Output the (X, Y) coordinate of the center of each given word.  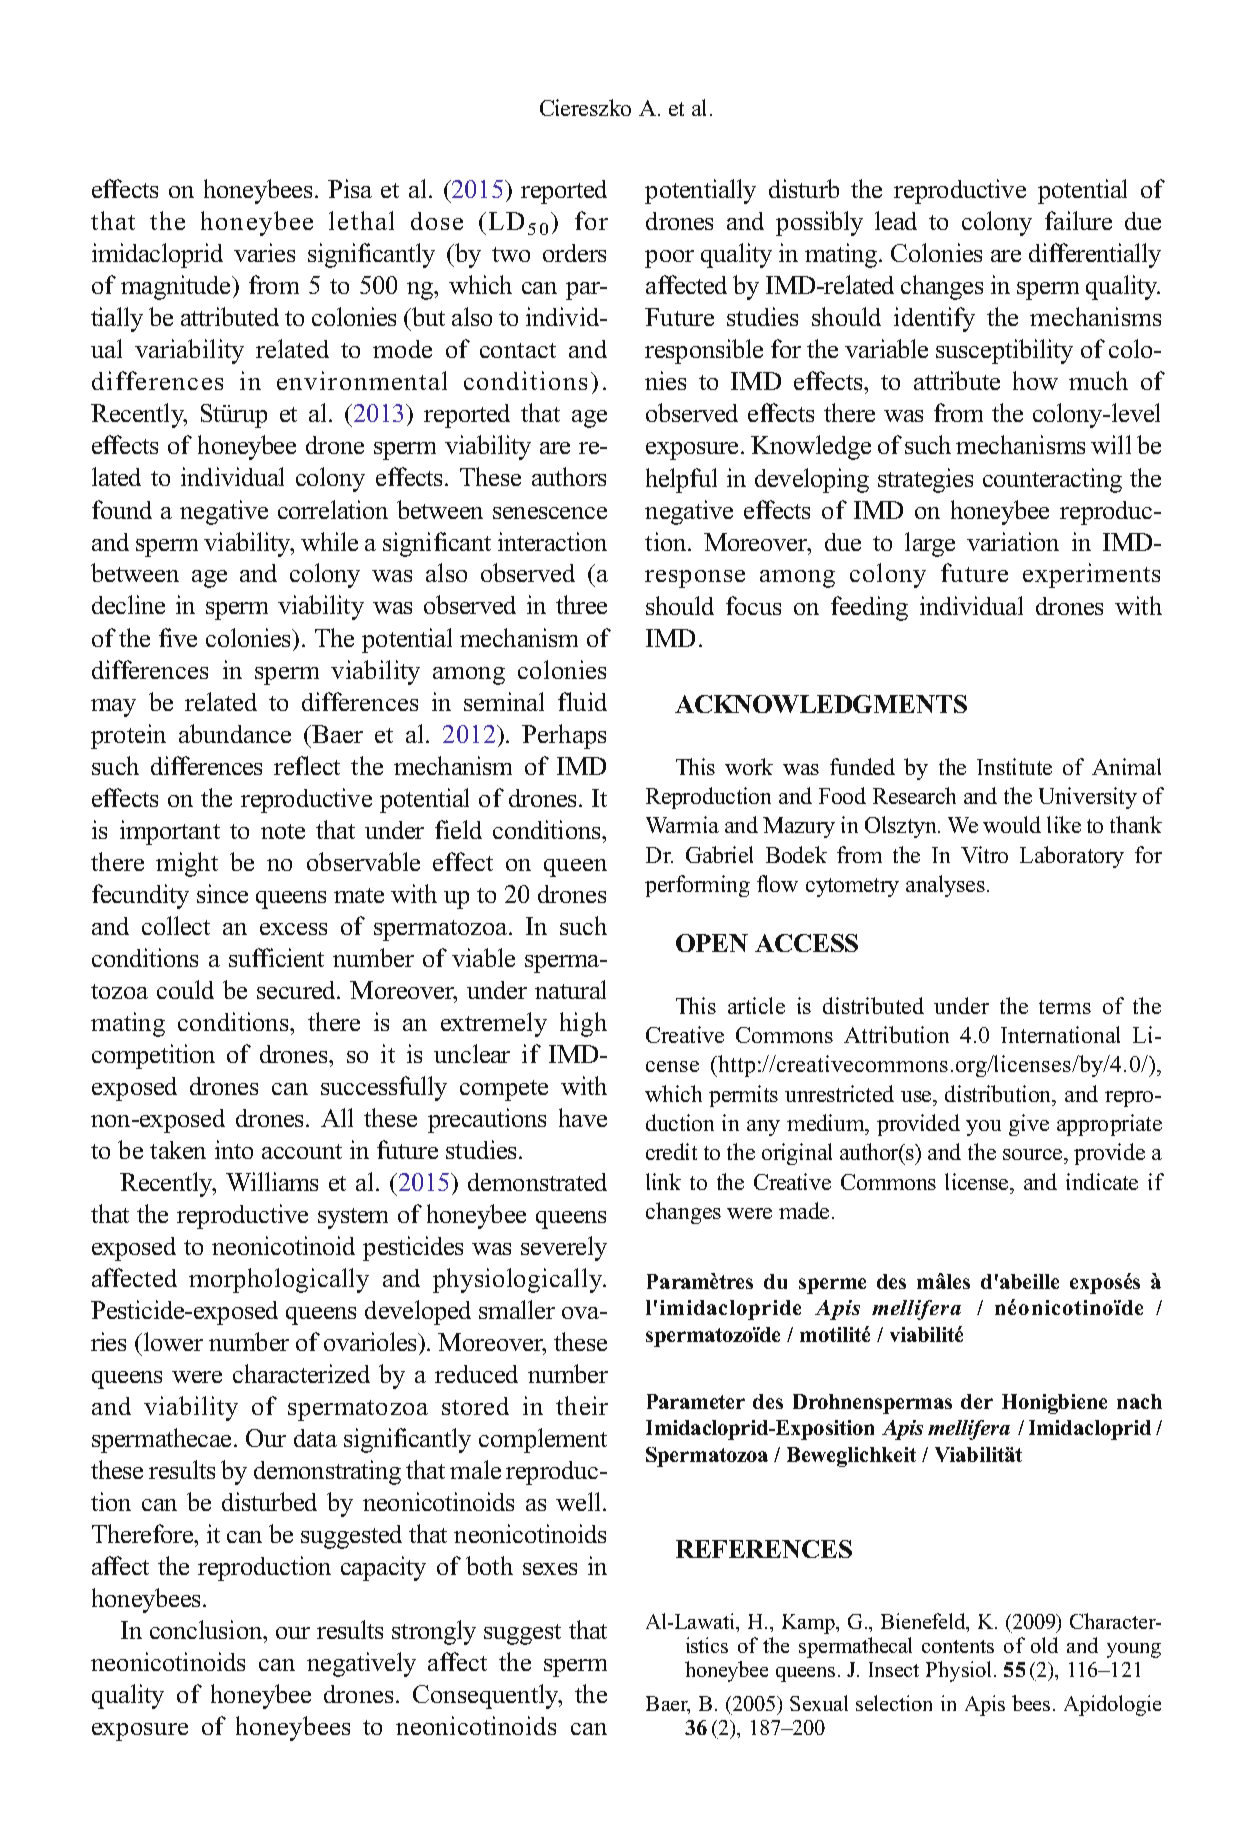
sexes (550, 1569)
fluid (582, 701)
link (663, 1181)
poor (669, 259)
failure (1078, 220)
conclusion (207, 1629)
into (234, 1149)
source (1034, 1154)
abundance (235, 733)
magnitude (177, 287)
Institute (1014, 766)
